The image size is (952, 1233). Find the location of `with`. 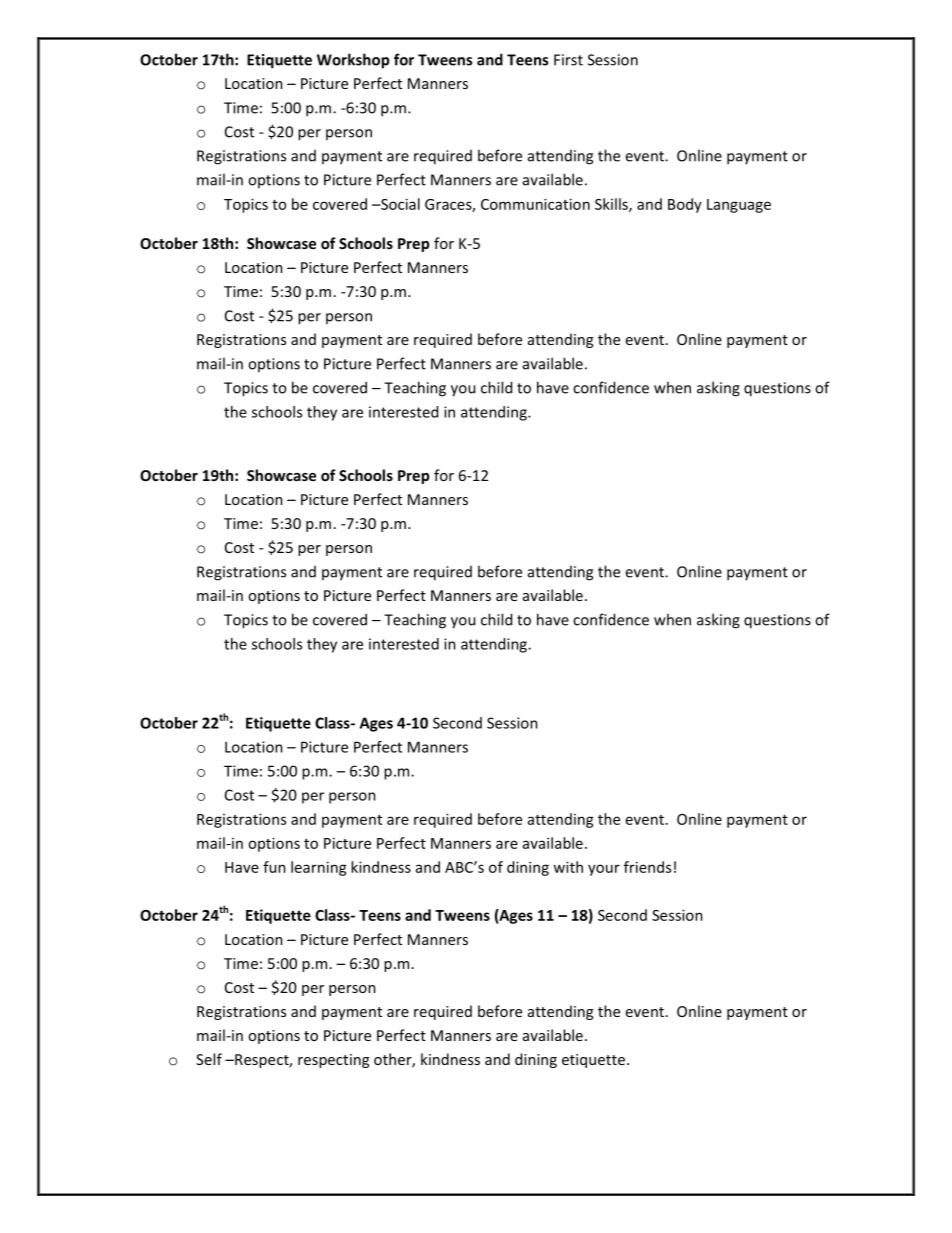

with is located at coordinates (568, 867).
